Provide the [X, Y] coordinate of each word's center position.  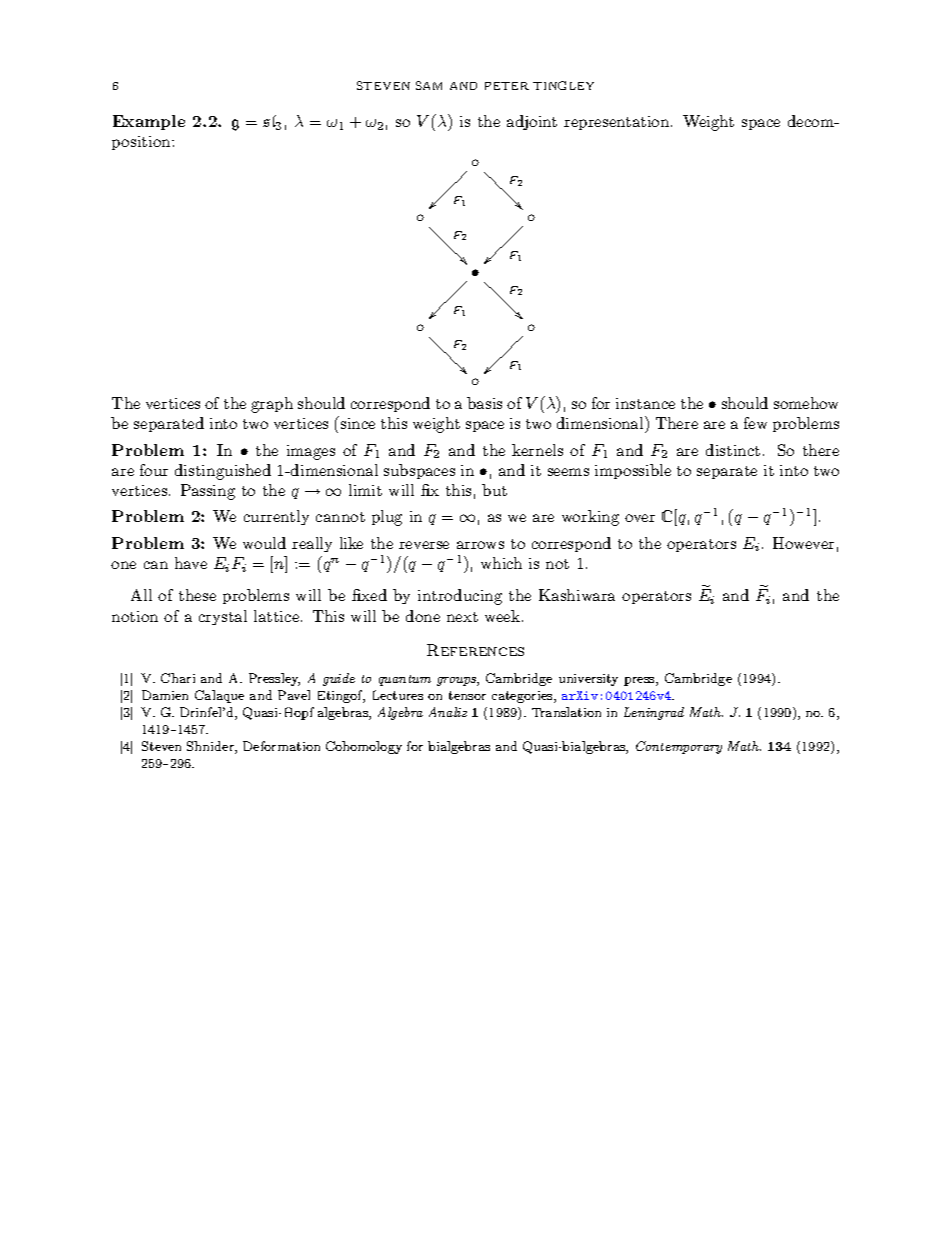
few [755, 423]
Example [149, 122]
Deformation [281, 746]
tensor [467, 695]
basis [484, 403]
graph [272, 405]
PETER [507, 86]
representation [618, 123]
